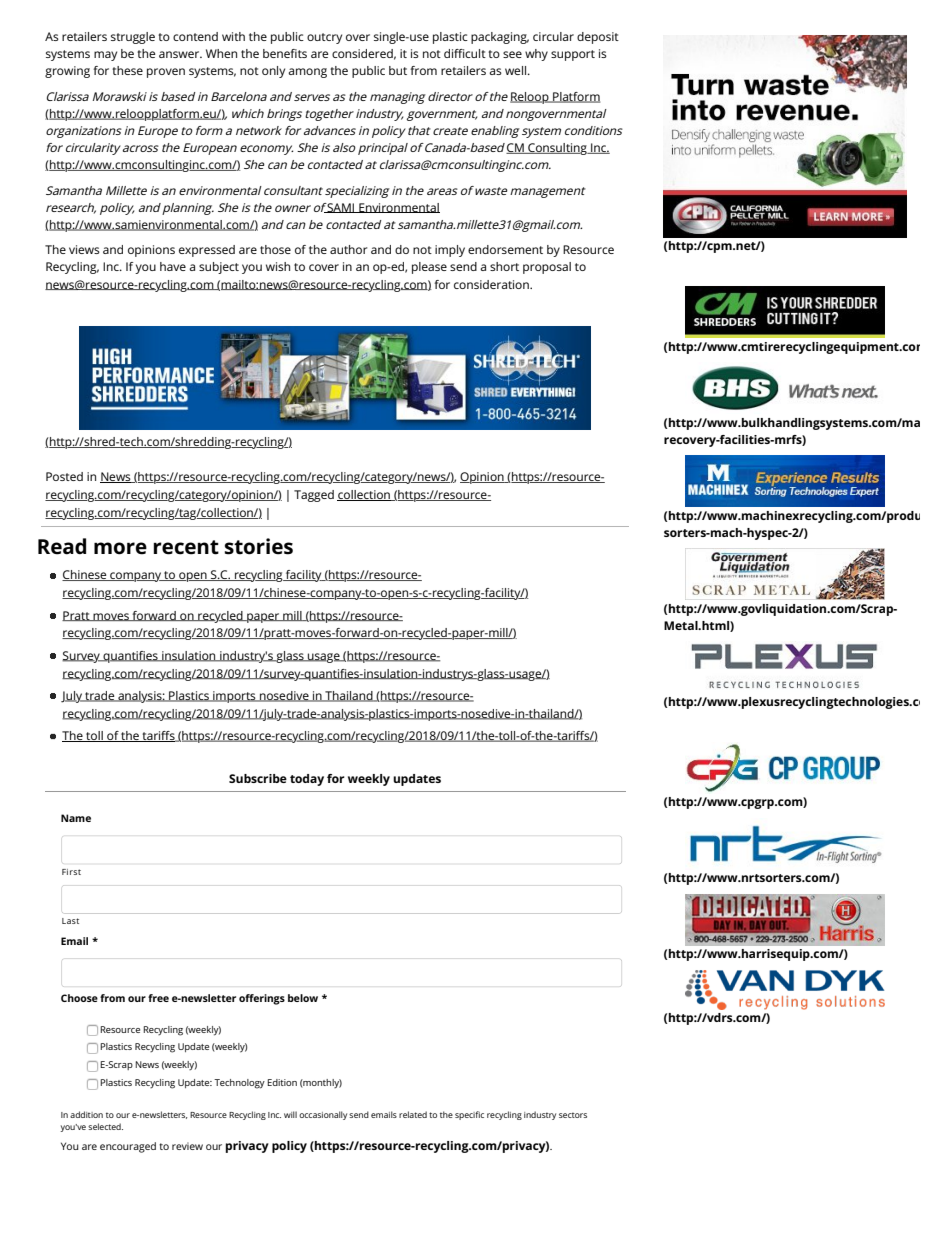 The width and height of the document is (952, 1233). Describe the element at coordinates (105, 1126) in the document. I see `selected` at that location.
